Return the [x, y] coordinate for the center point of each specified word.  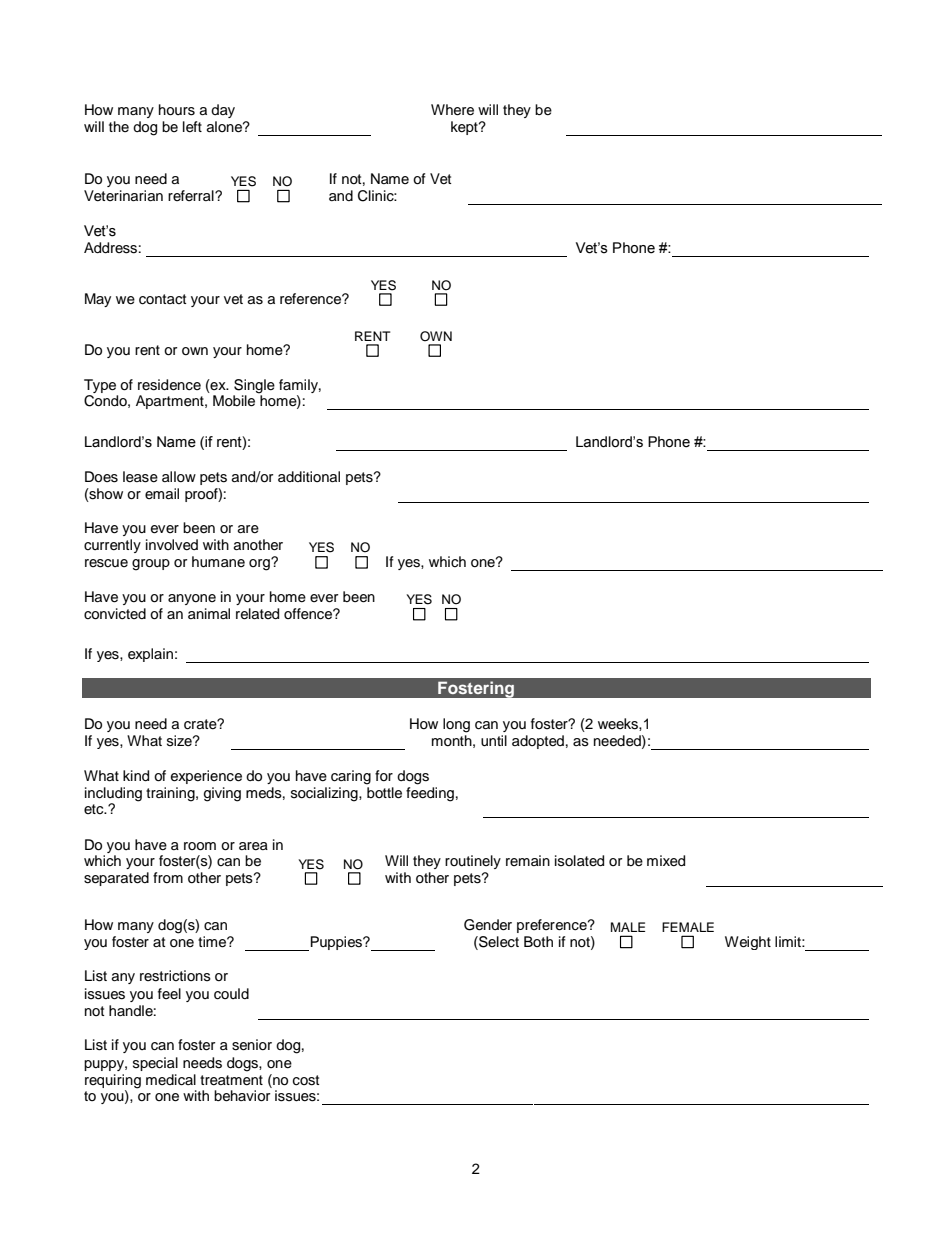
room [200, 846]
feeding [430, 793]
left [192, 127]
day [223, 111]
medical [171, 1080]
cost [306, 1080]
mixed [666, 861]
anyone [192, 599]
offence [309, 614]
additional [309, 476]
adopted [538, 742]
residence [169, 385]
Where [452, 110]
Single [254, 386]
